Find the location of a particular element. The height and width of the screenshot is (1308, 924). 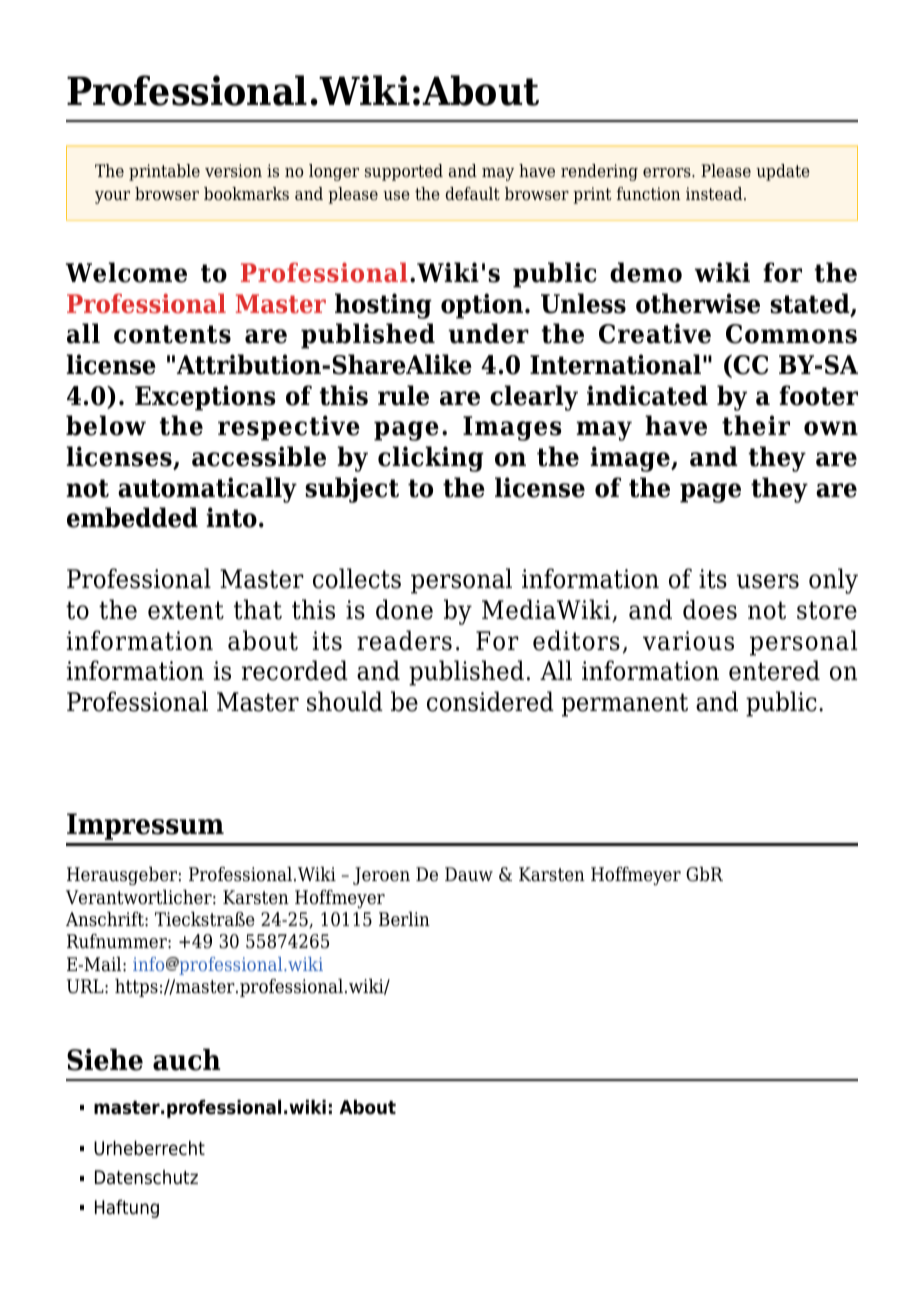

done is located at coordinates (404, 609).
